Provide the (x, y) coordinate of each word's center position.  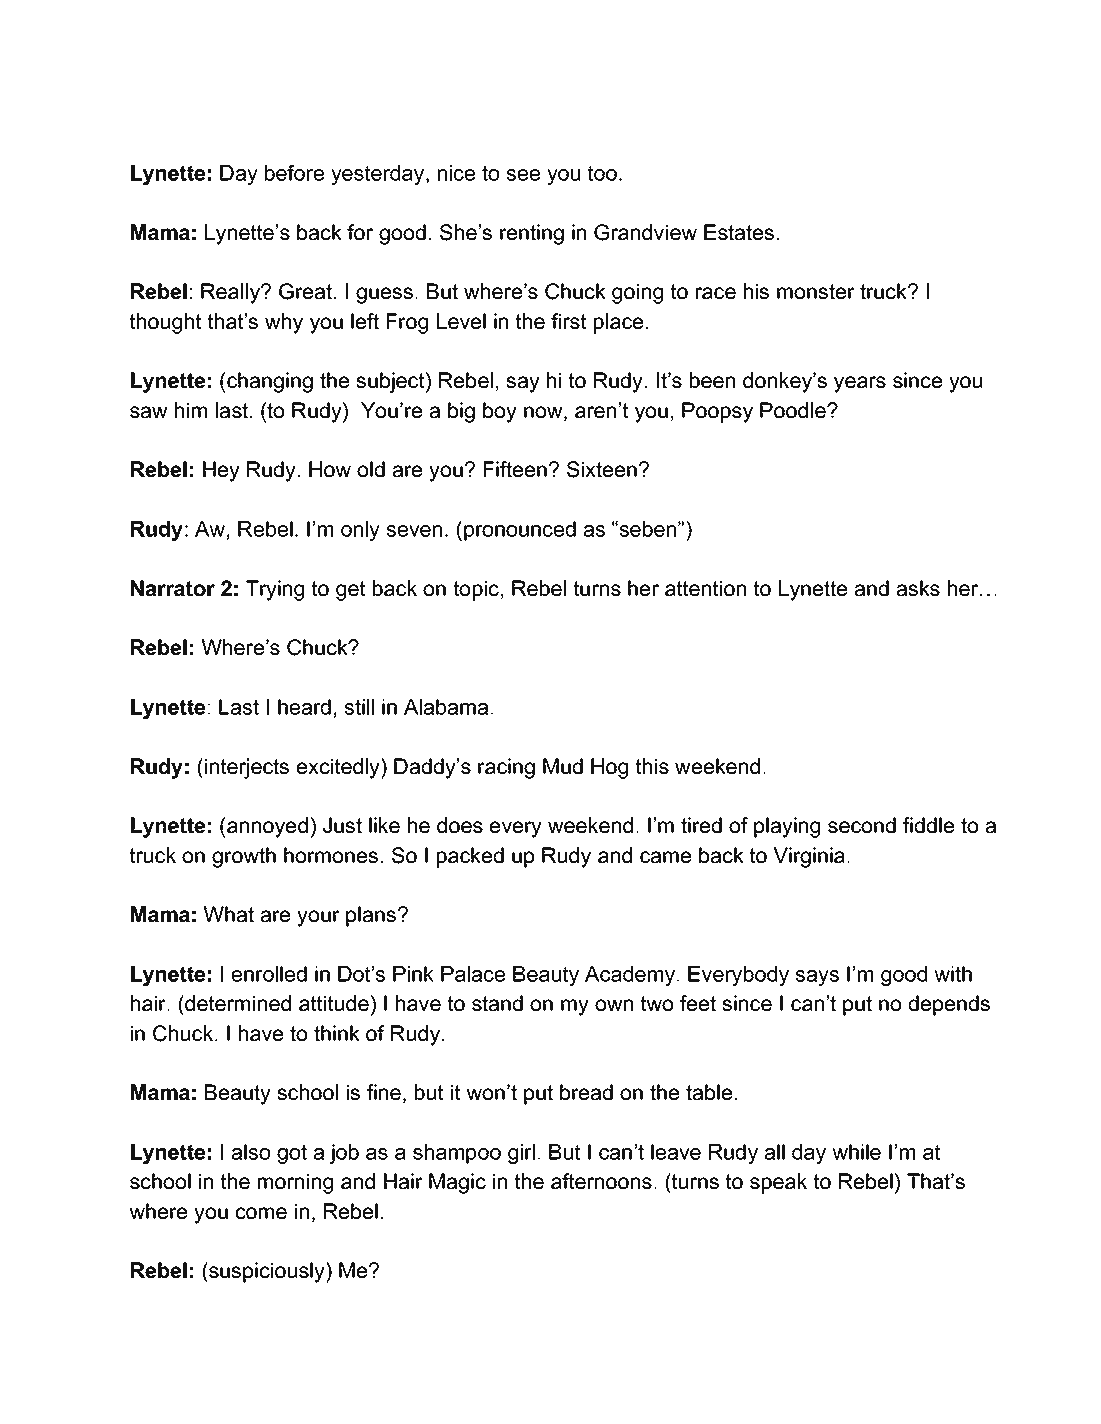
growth (244, 857)
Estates (739, 232)
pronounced (520, 531)
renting (532, 234)
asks (918, 588)
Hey (221, 471)
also (251, 1152)
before (294, 173)
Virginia (809, 857)
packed (470, 857)
